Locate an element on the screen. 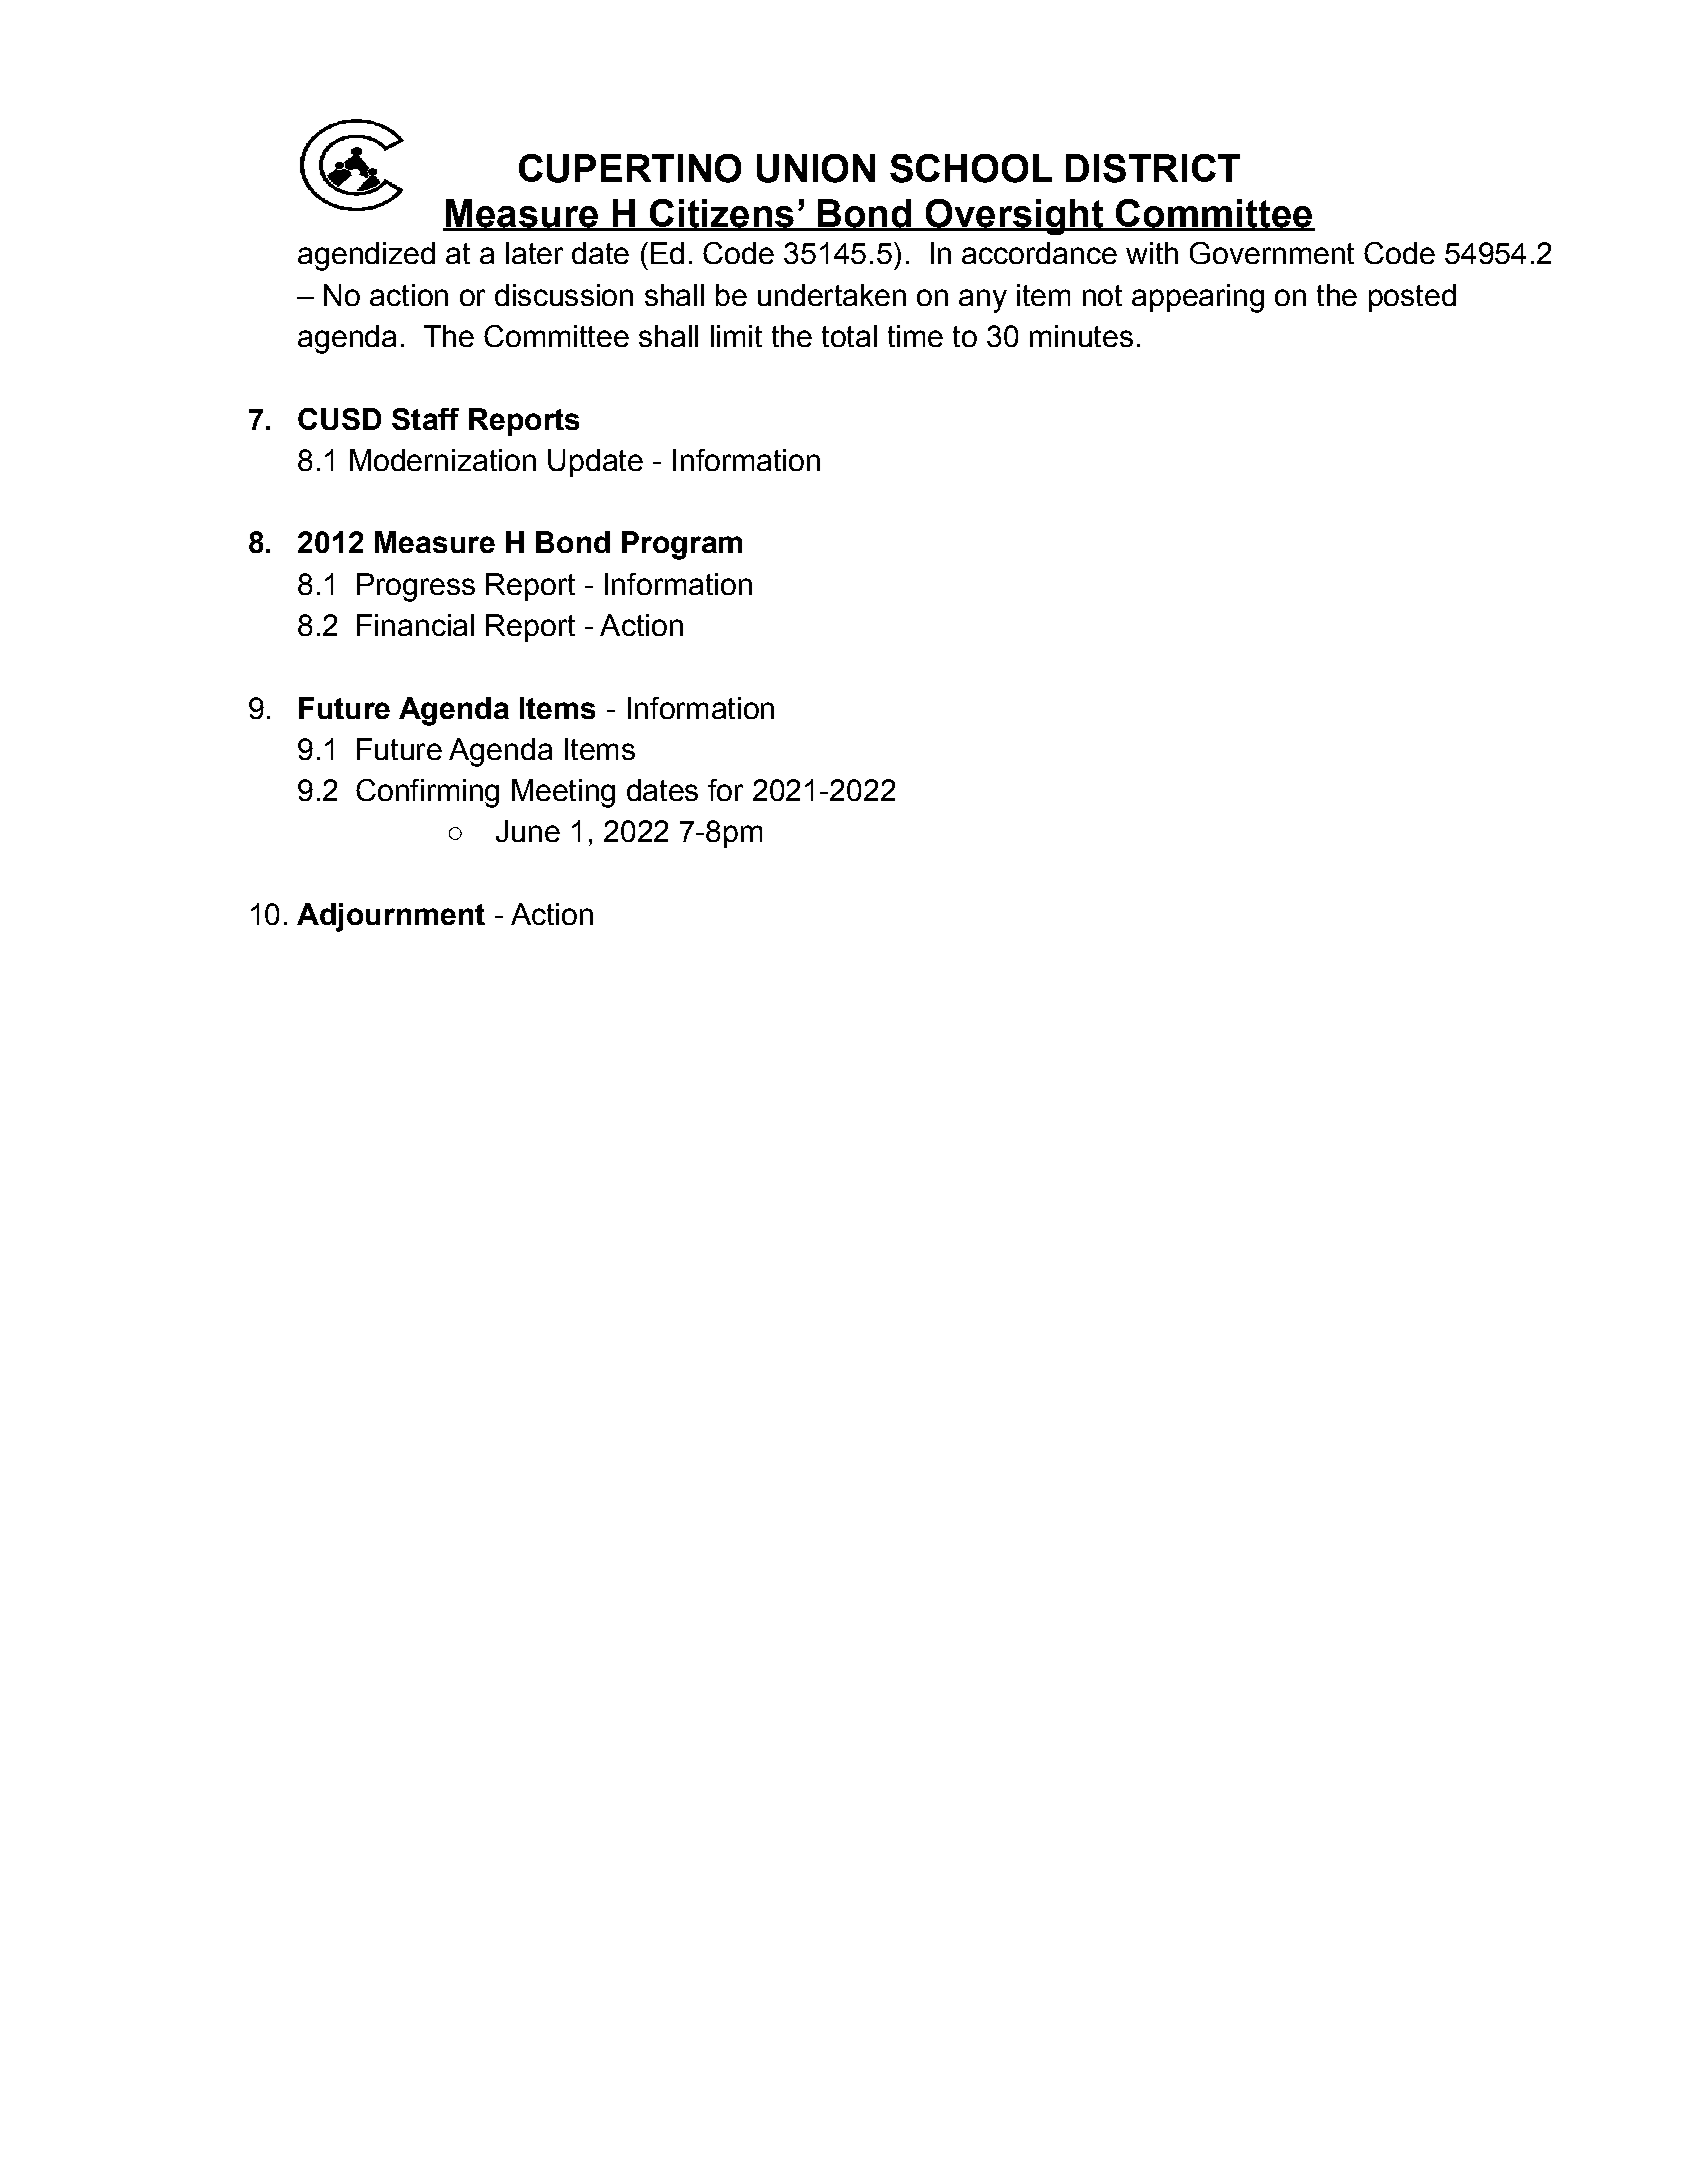 This screenshot has height=2180, width=1684. DISTRICT is located at coordinates (1153, 168).
